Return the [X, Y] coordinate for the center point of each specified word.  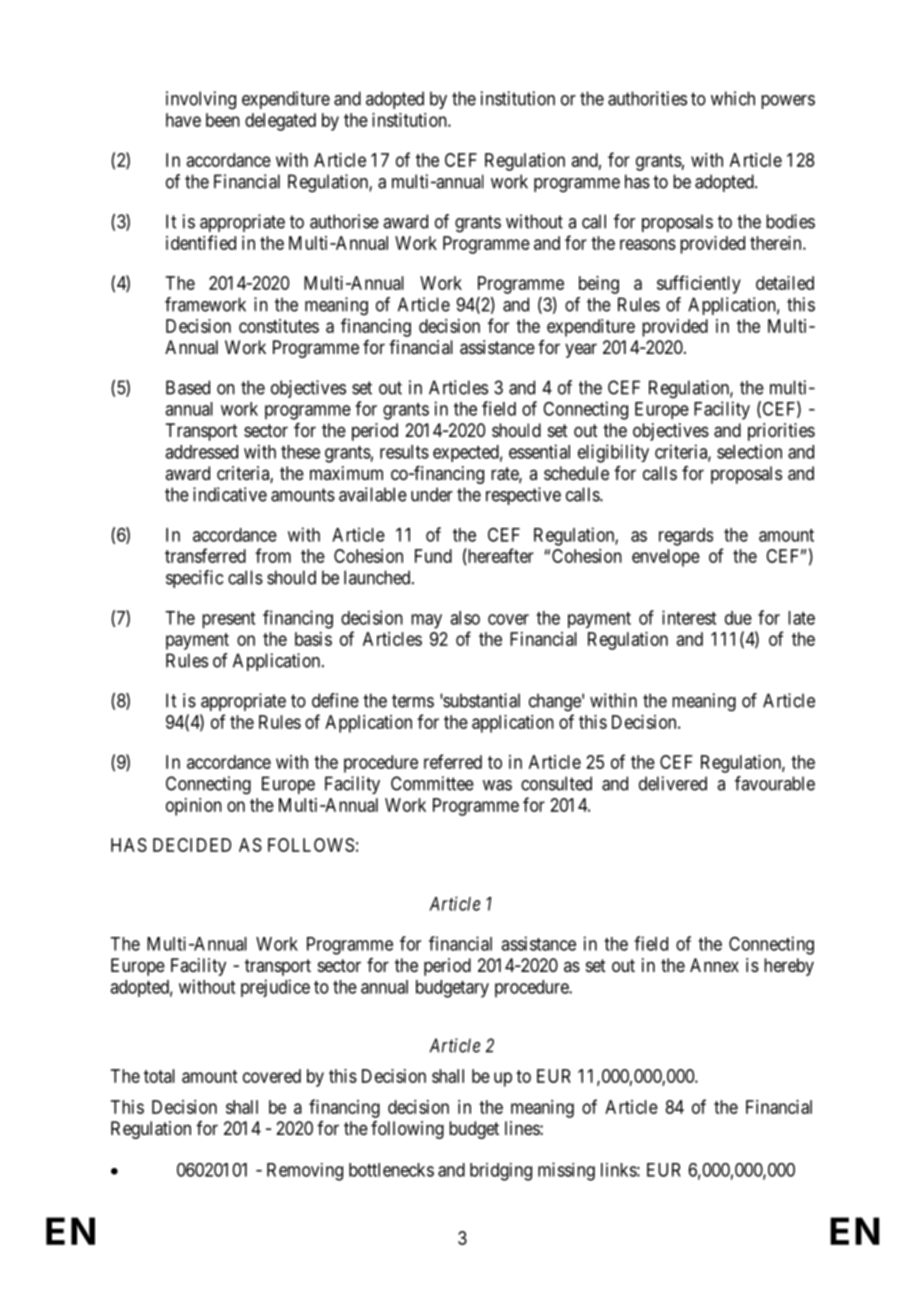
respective [523, 496]
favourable [775, 783]
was [497, 785]
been [223, 120]
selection [749, 451]
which [733, 98]
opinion [194, 807]
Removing [305, 1172]
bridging [501, 1172]
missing [566, 1171]
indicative [230, 494]
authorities [647, 98]
